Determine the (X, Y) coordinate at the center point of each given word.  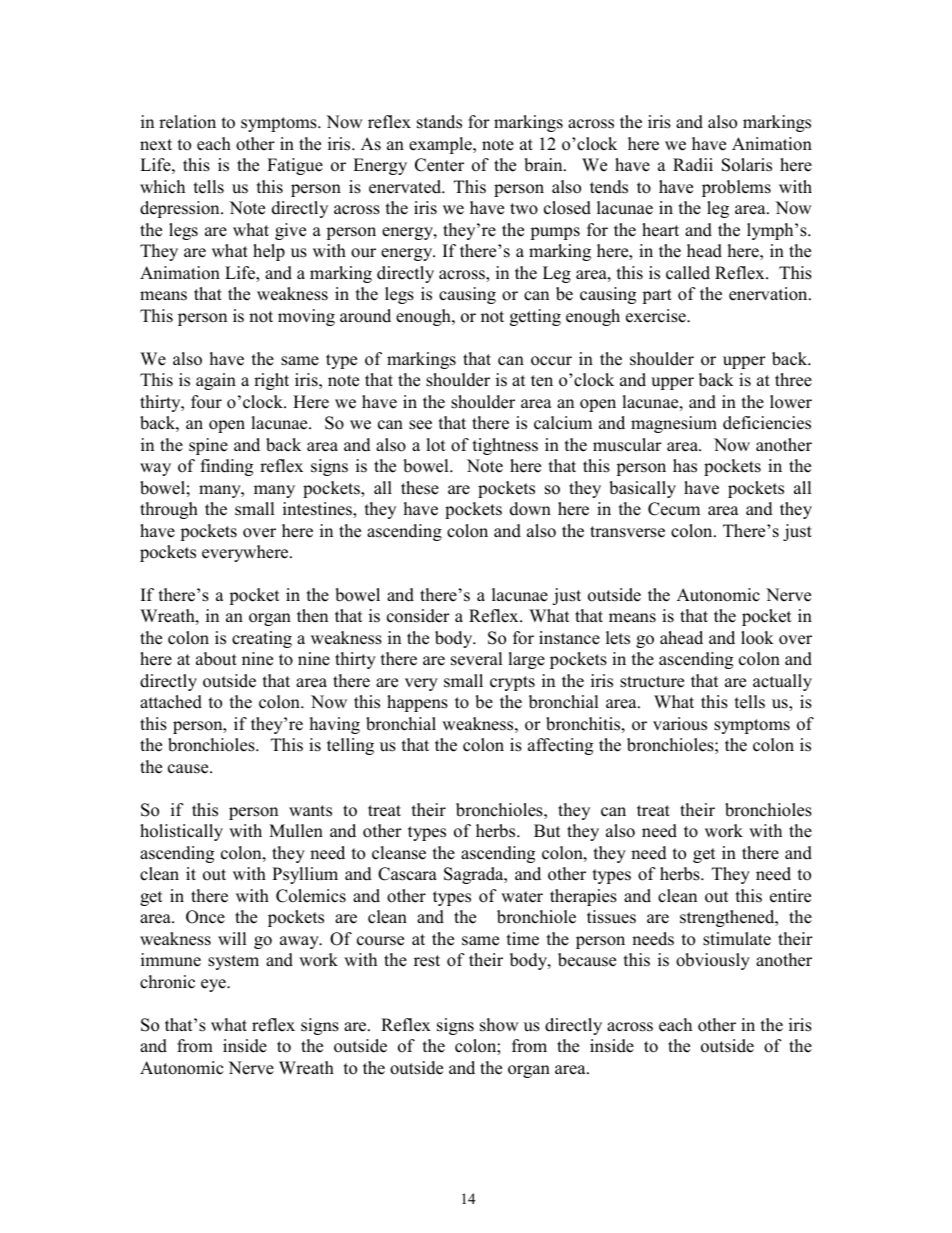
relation (187, 122)
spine (208, 446)
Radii (693, 165)
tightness (505, 446)
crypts (512, 683)
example (441, 145)
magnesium (674, 424)
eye (214, 985)
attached (171, 702)
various (680, 724)
